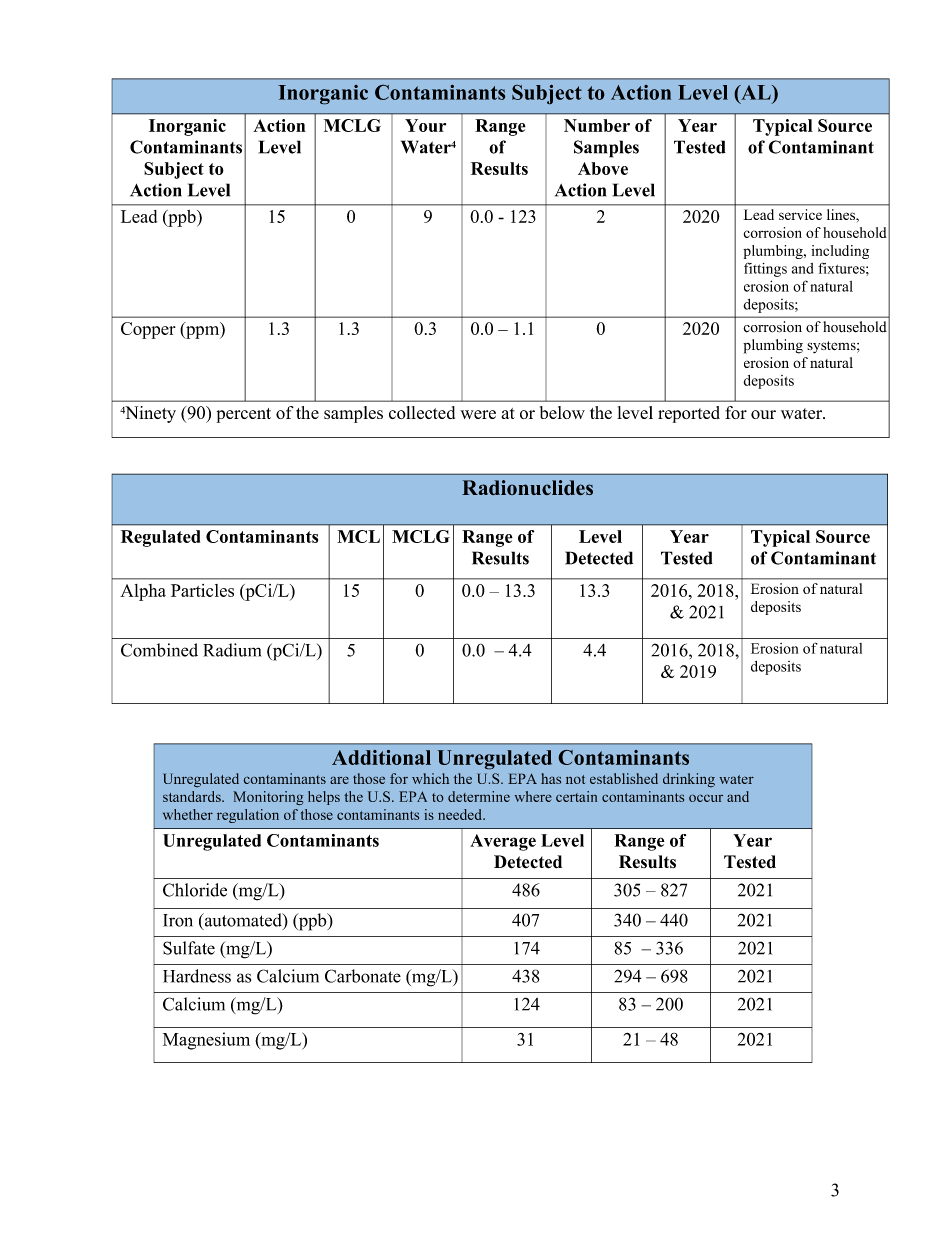  What do you see at coordinates (203, 332) in the screenshot?
I see `ppm` at bounding box center [203, 332].
